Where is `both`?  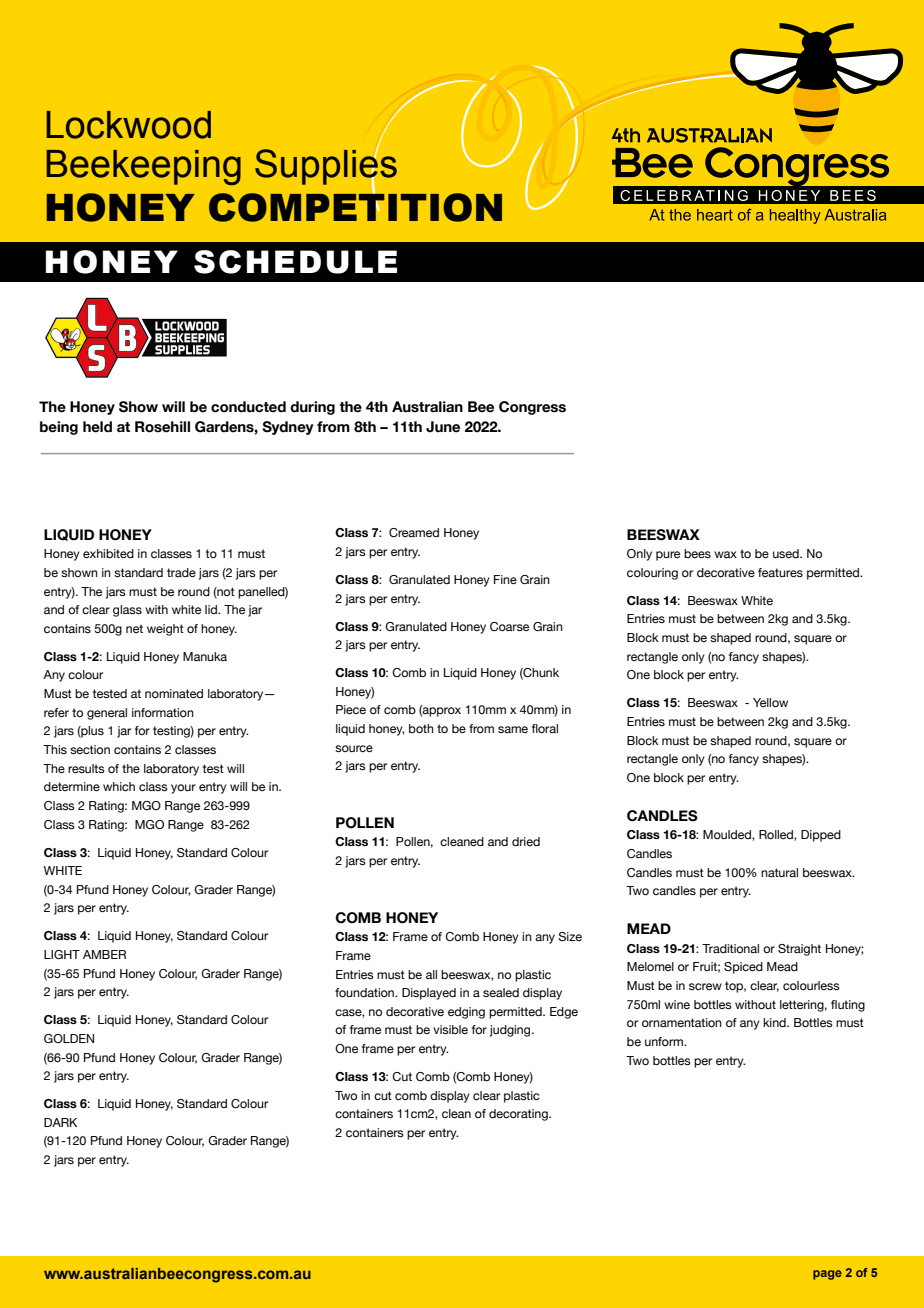
both is located at coordinates (421, 728).
